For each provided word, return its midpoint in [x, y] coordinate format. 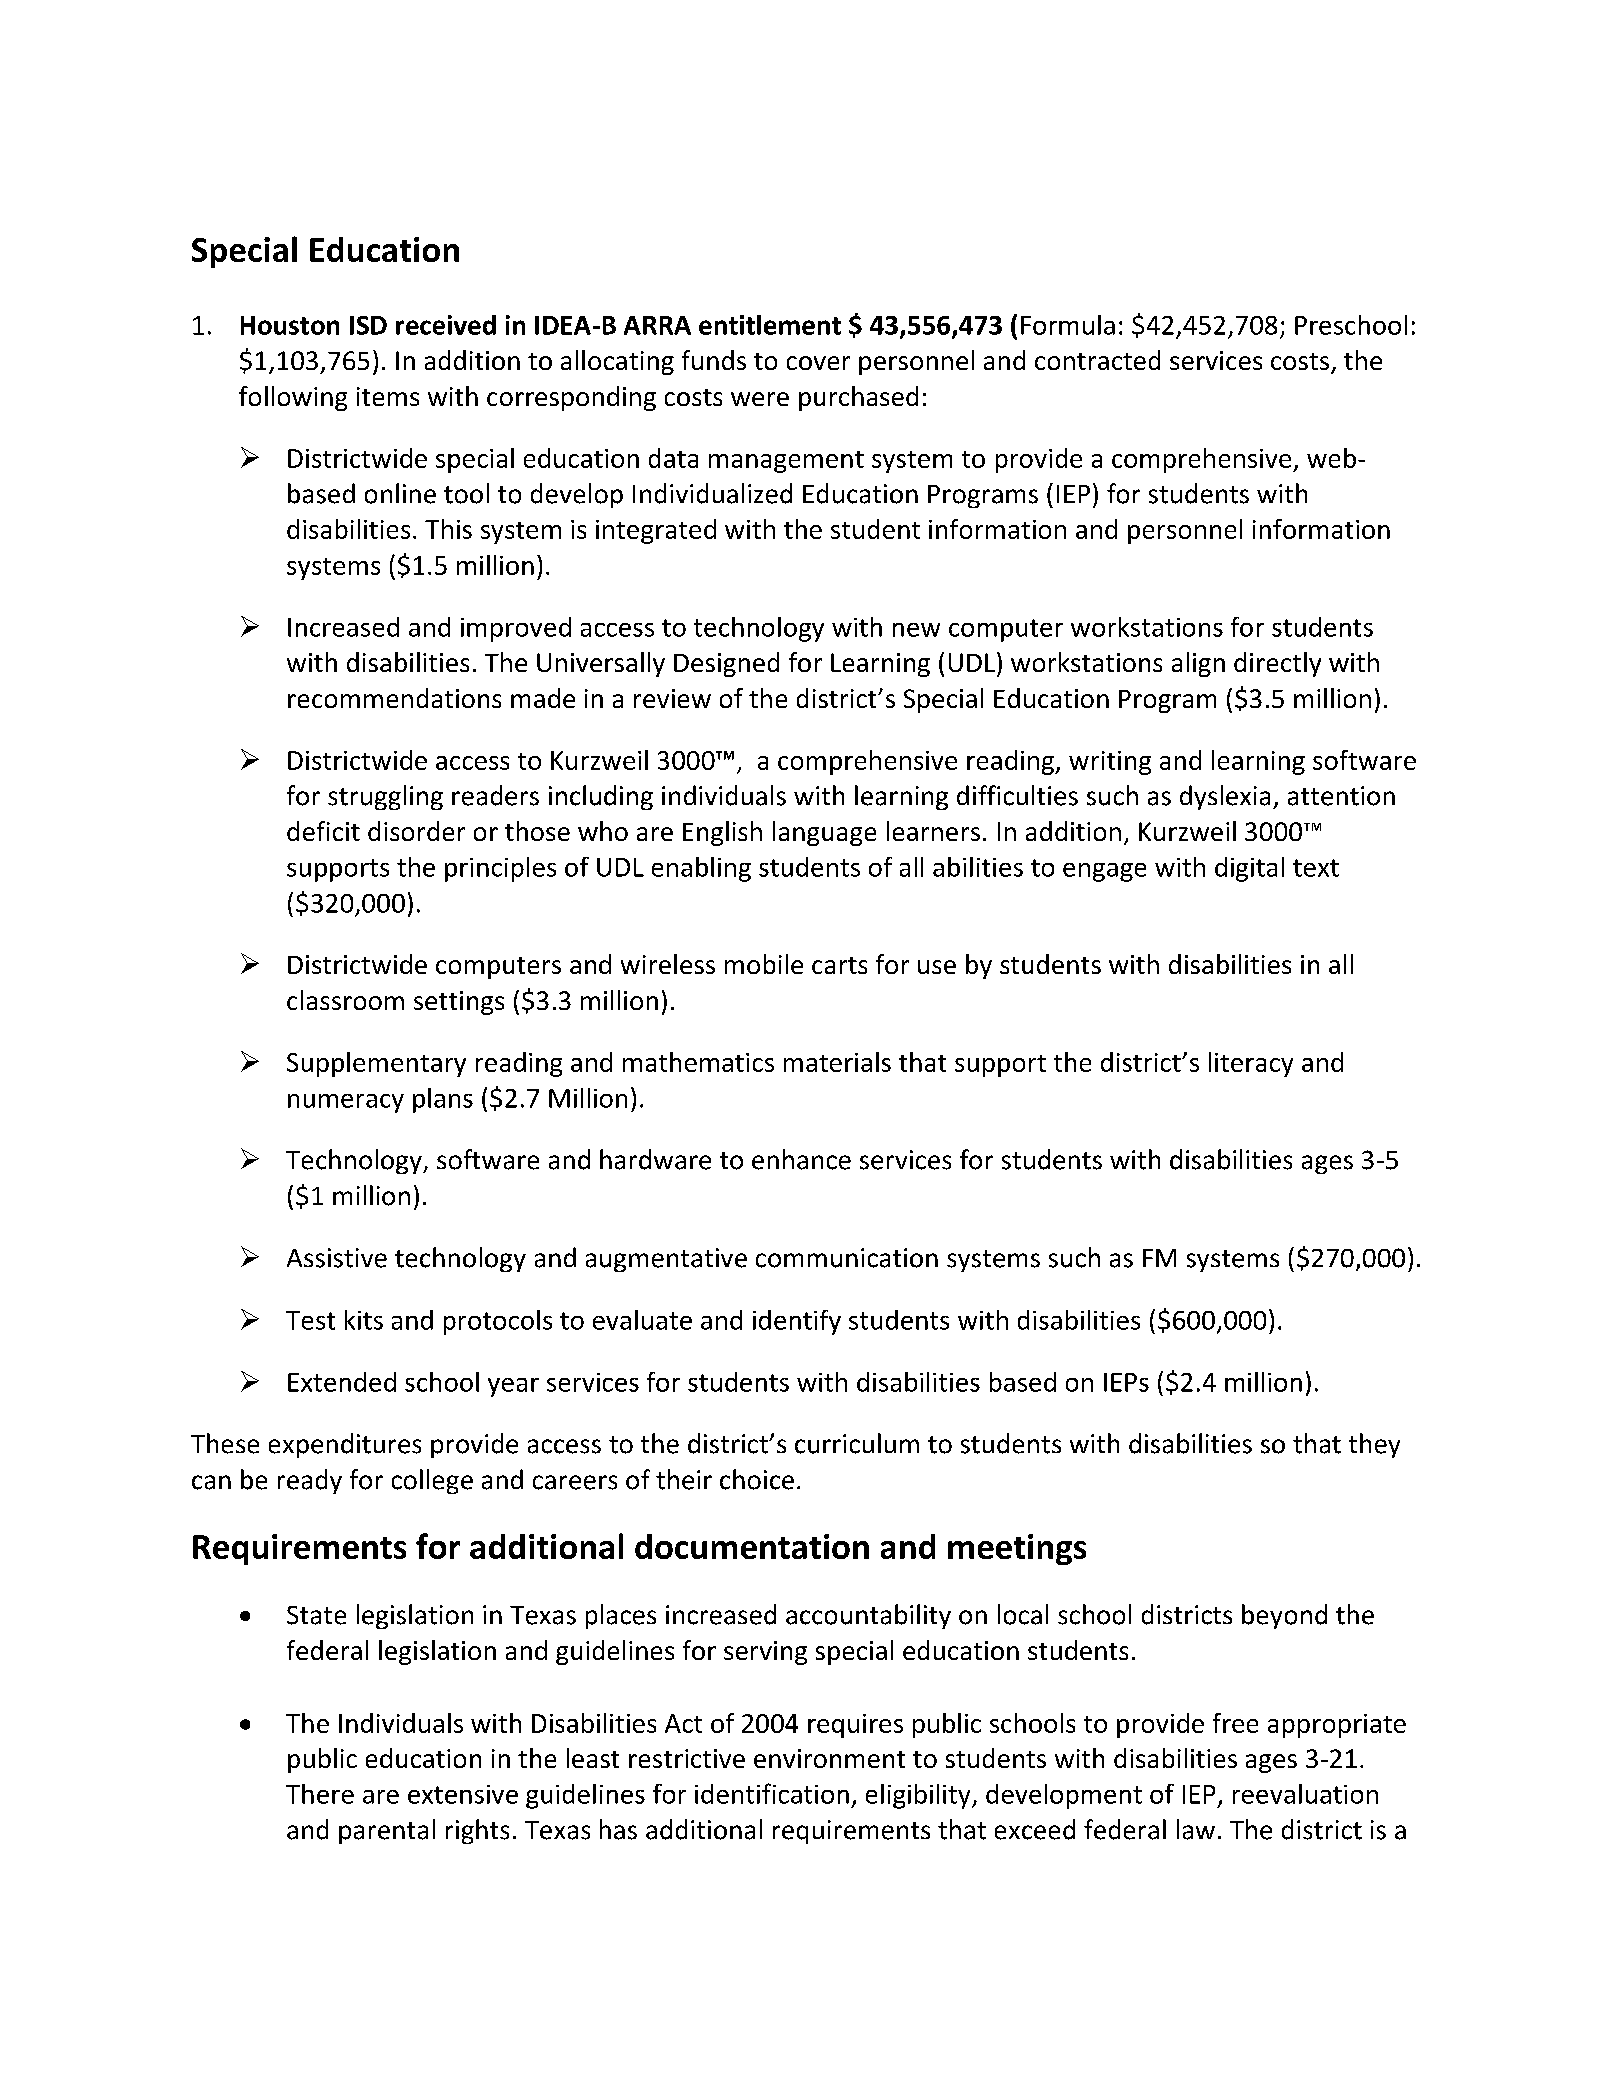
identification [772, 1793]
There [320, 1794]
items [388, 396]
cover [818, 363]
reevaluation [1305, 1794]
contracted [1097, 360]
